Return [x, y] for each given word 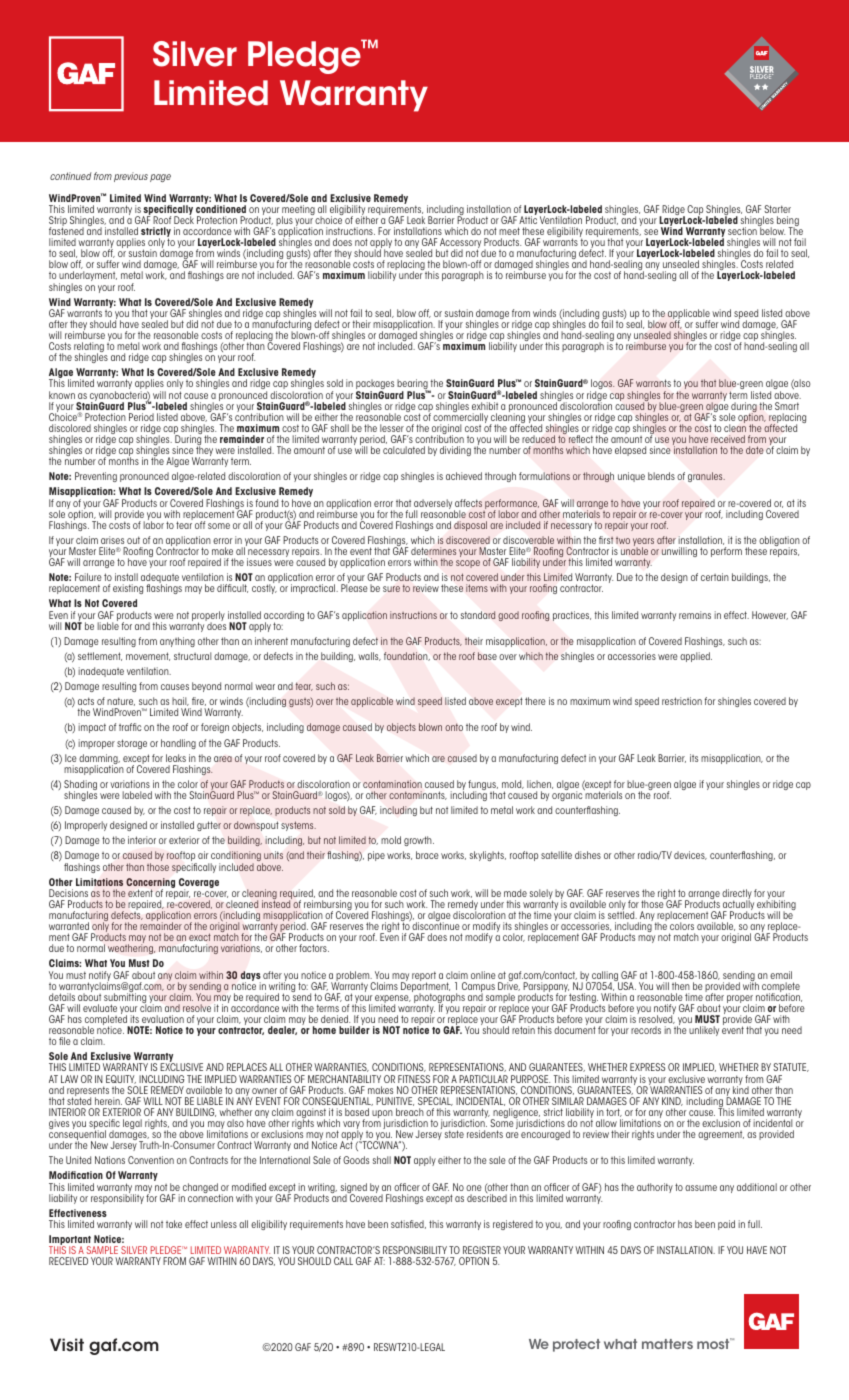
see [651, 232]
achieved [464, 476]
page [160, 178]
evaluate [100, 1008]
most [714, 1343]
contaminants [418, 795]
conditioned [221, 208]
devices [690, 855]
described [487, 1197]
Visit [67, 1345]
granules [706, 477]
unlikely [704, 1031]
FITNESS [414, 1079]
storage [132, 744]
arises [112, 540]
